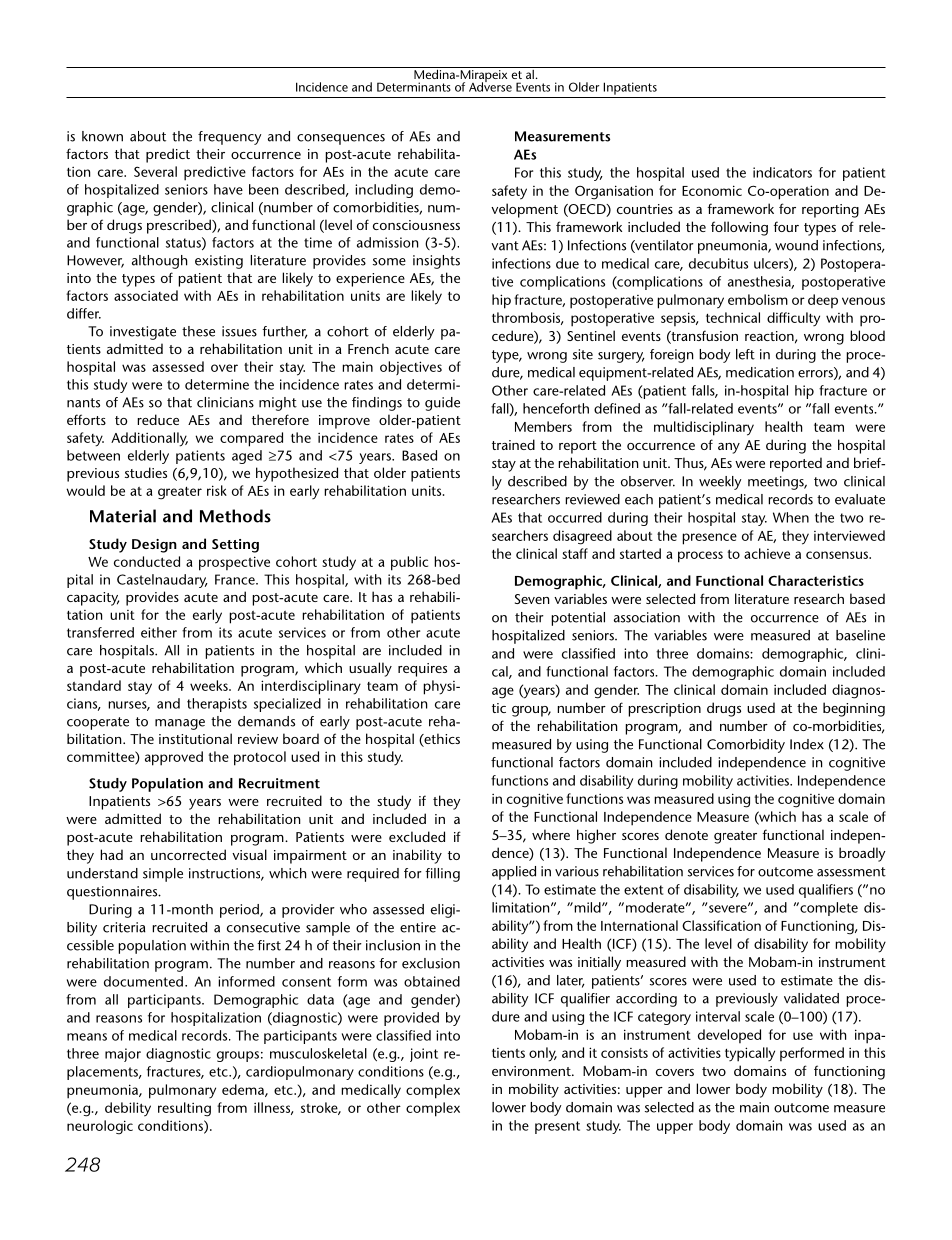 This image has height=1240, width=952. What do you see at coordinates (532, 1071) in the image?
I see `environment` at bounding box center [532, 1071].
